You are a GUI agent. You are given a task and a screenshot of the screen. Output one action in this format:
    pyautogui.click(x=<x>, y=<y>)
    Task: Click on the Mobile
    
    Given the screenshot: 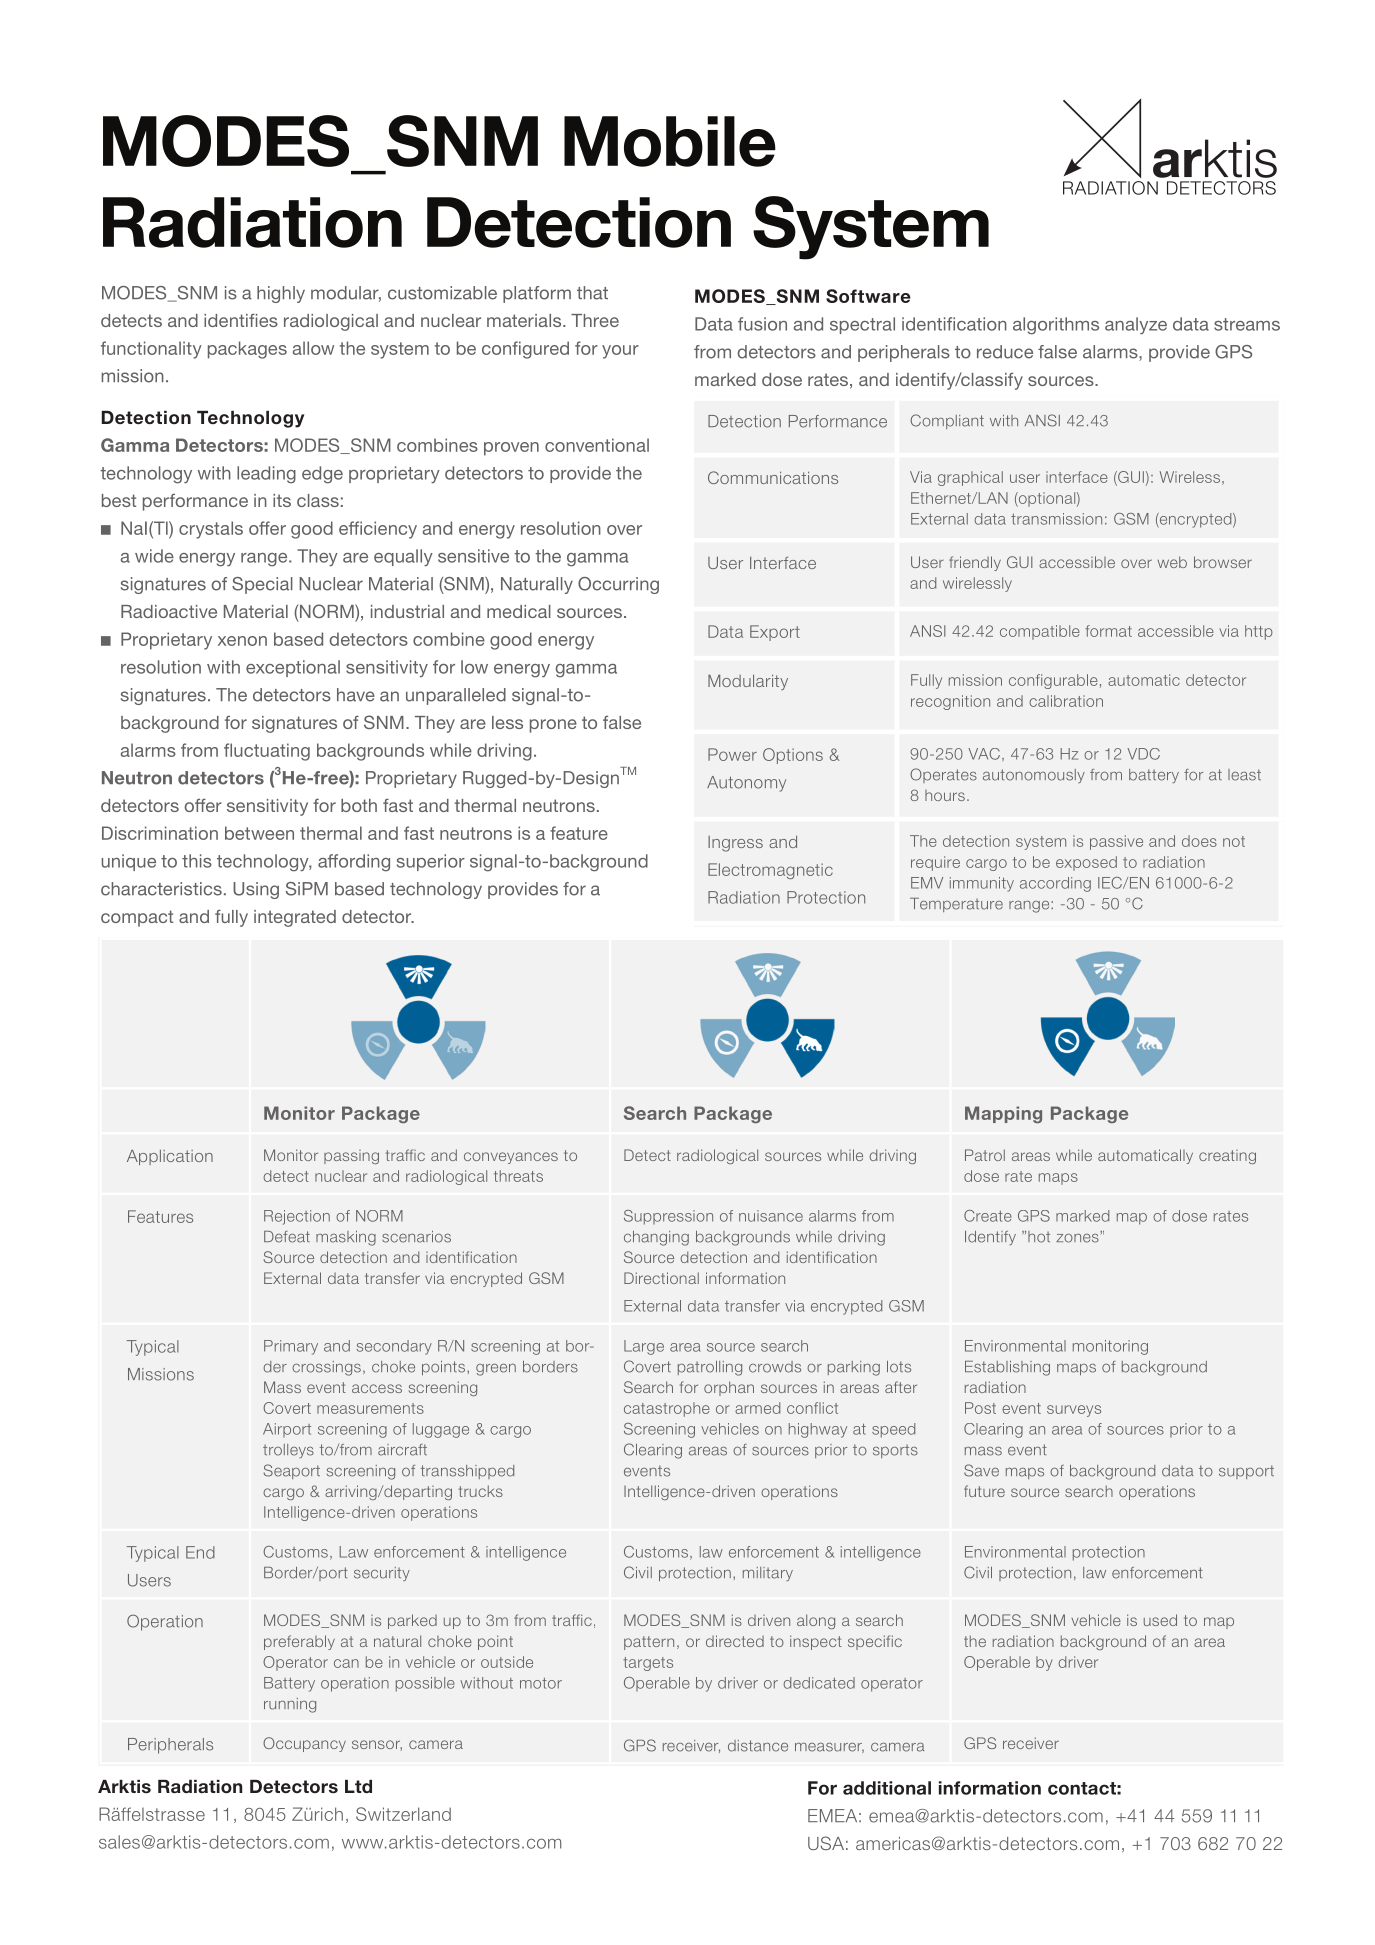 What is the action you would take?
    pyautogui.click(x=670, y=141)
